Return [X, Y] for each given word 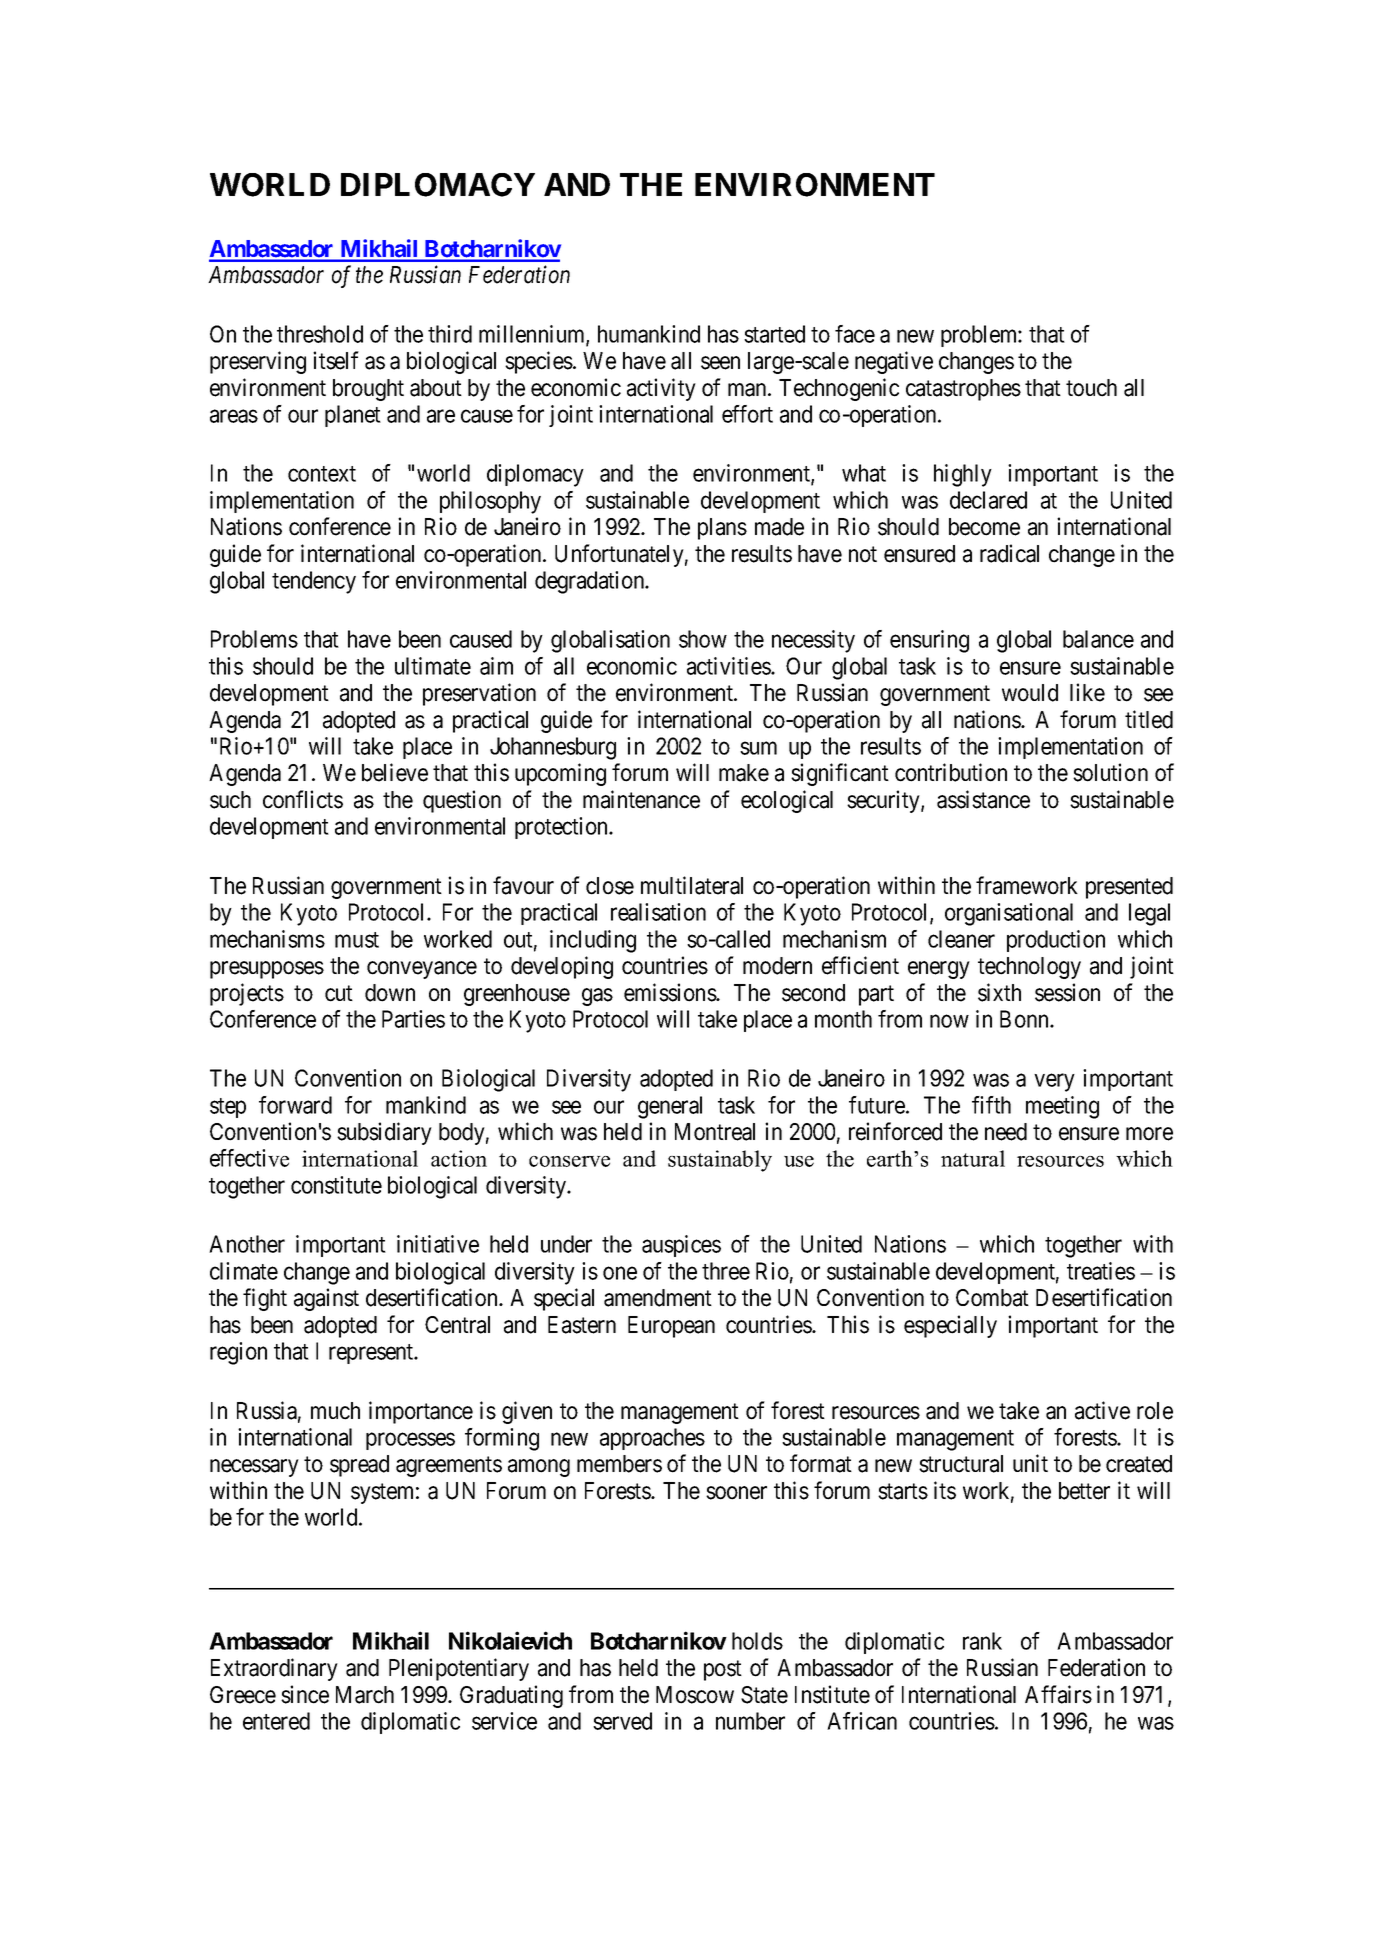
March [365, 1695]
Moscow [695, 1695]
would [1030, 693]
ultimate [433, 666]
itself [336, 360]
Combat [992, 1298]
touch [1091, 388]
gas [597, 997]
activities [729, 666]
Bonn [1025, 1019]
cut [339, 993]
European [671, 1327]
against [326, 1299]
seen [720, 363]
